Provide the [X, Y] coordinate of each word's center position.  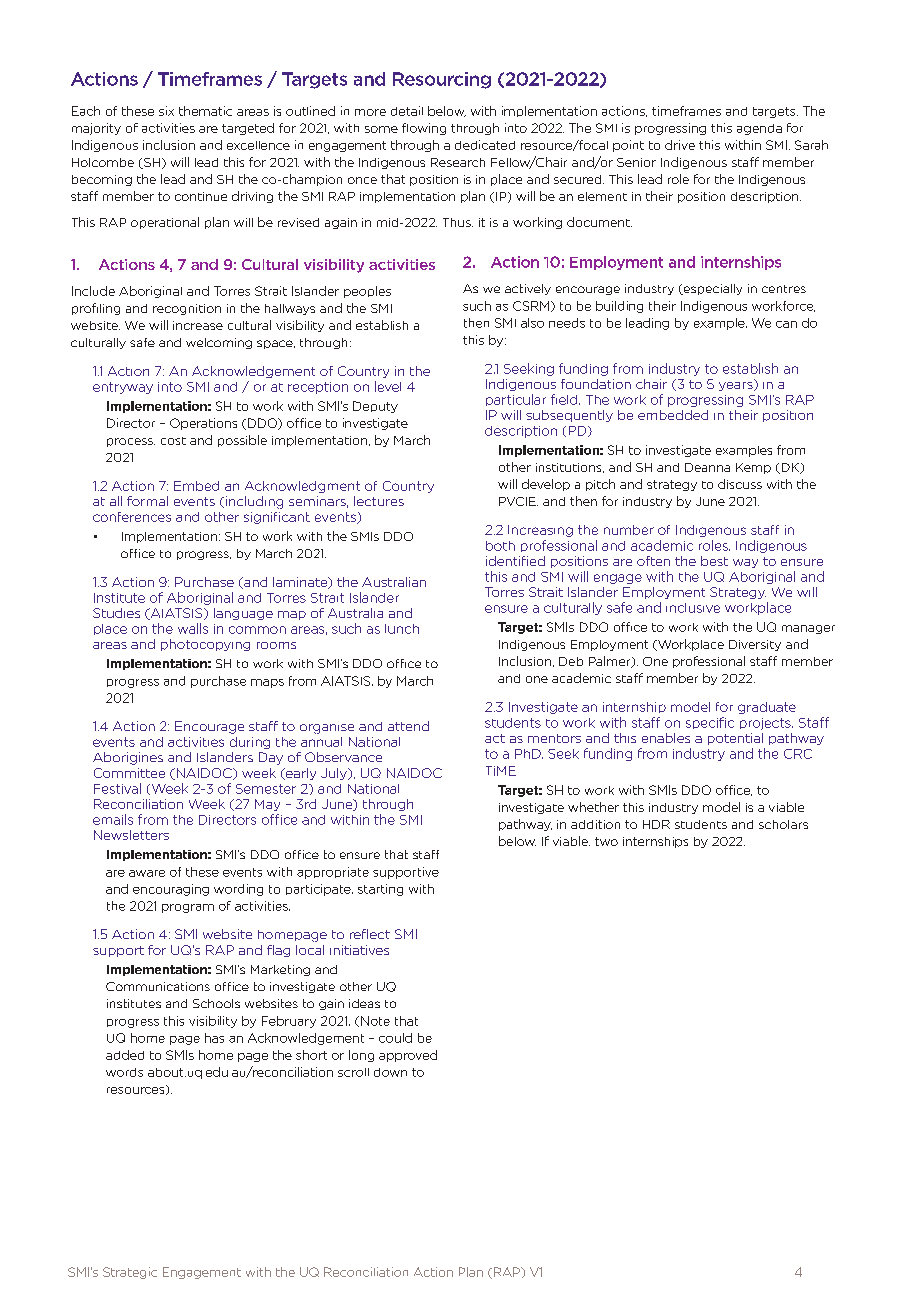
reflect [370, 934]
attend [408, 726]
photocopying [205, 645]
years [737, 385]
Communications [158, 986]
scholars [783, 824]
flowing [424, 129]
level [388, 386]
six [166, 111]
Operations [203, 424]
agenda [759, 129]
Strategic [130, 1273]
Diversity [755, 645]
